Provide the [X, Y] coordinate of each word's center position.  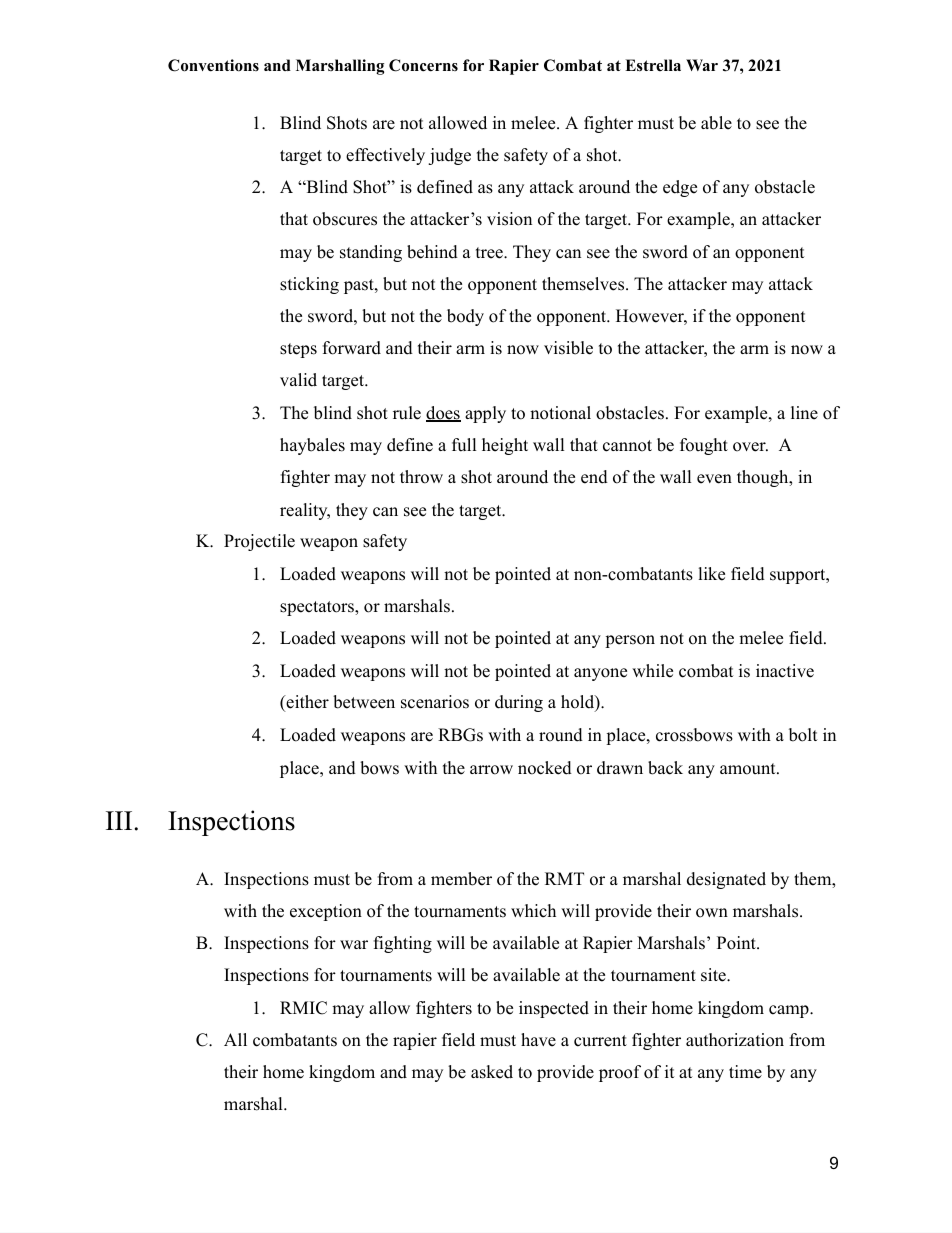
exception [326, 912]
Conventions [213, 65]
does [443, 414]
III [119, 820]
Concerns [423, 65]
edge [680, 188]
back [665, 768]
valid [298, 380]
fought [704, 446]
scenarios [435, 702]
